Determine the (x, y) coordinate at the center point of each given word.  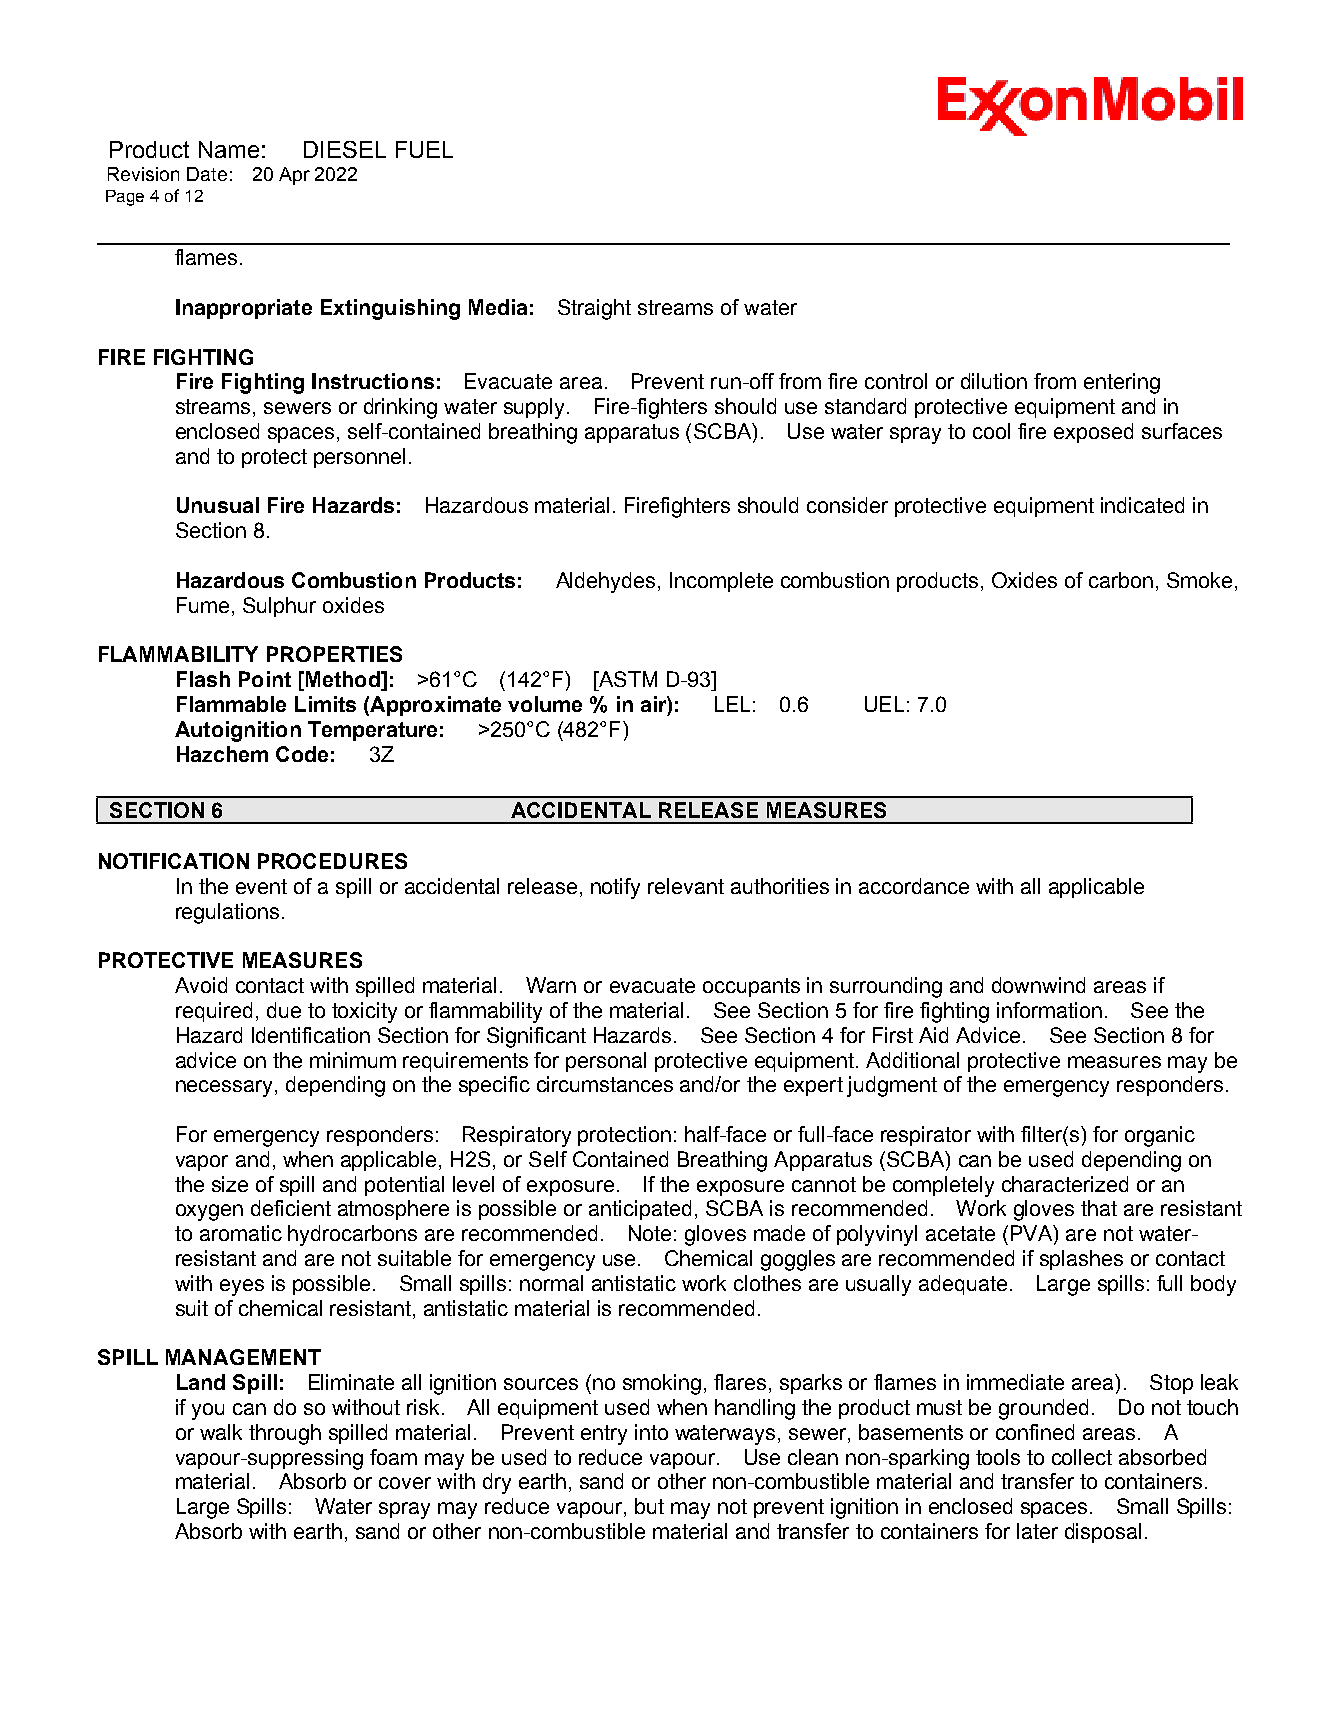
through (285, 1434)
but (649, 1506)
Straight (594, 309)
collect (1082, 1457)
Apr (294, 176)
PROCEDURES (332, 861)
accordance (914, 886)
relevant (686, 886)
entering (1122, 383)
